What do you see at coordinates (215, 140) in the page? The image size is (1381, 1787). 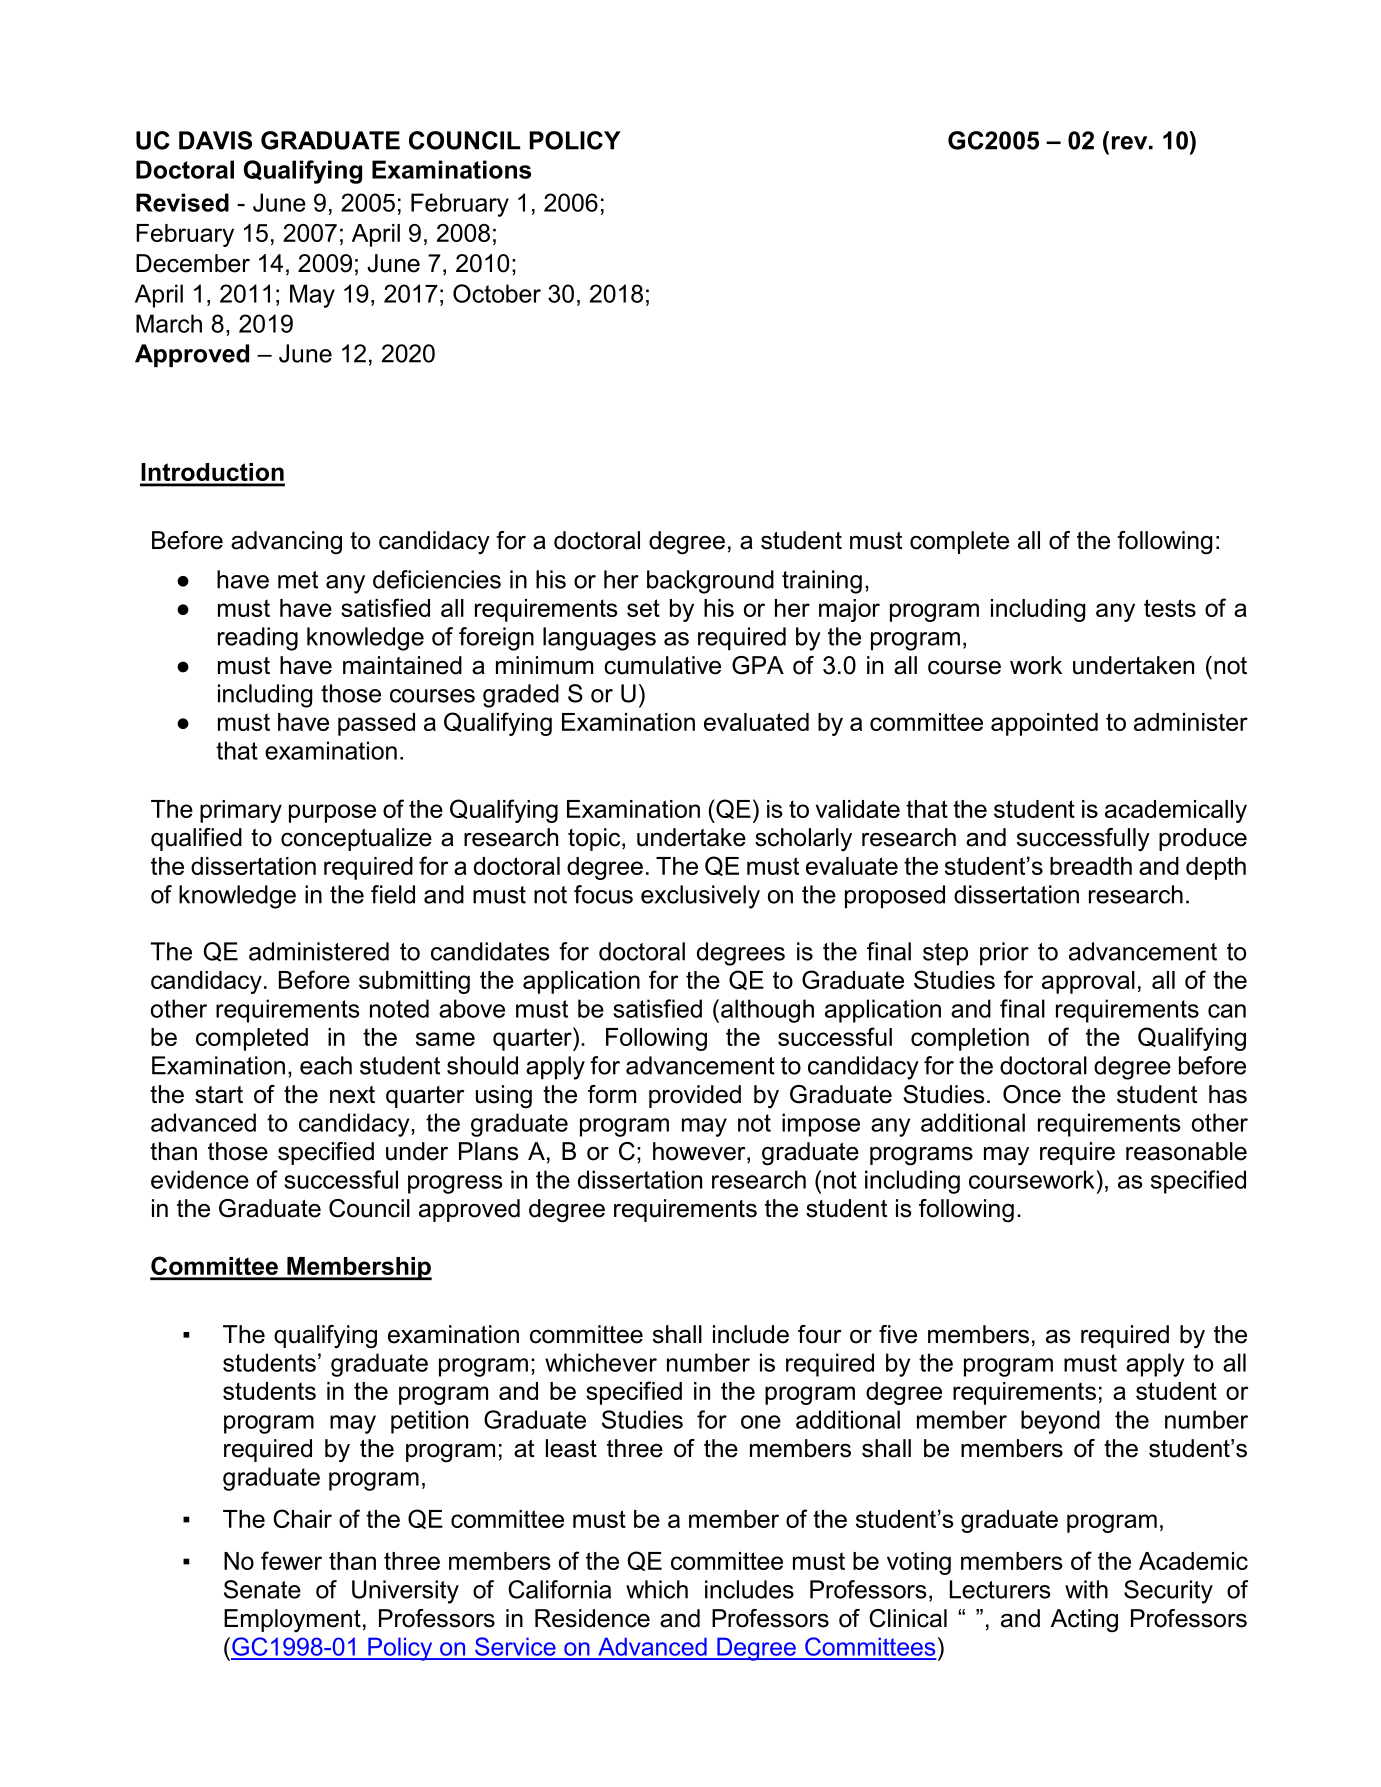 I see `DAVIS` at bounding box center [215, 140].
